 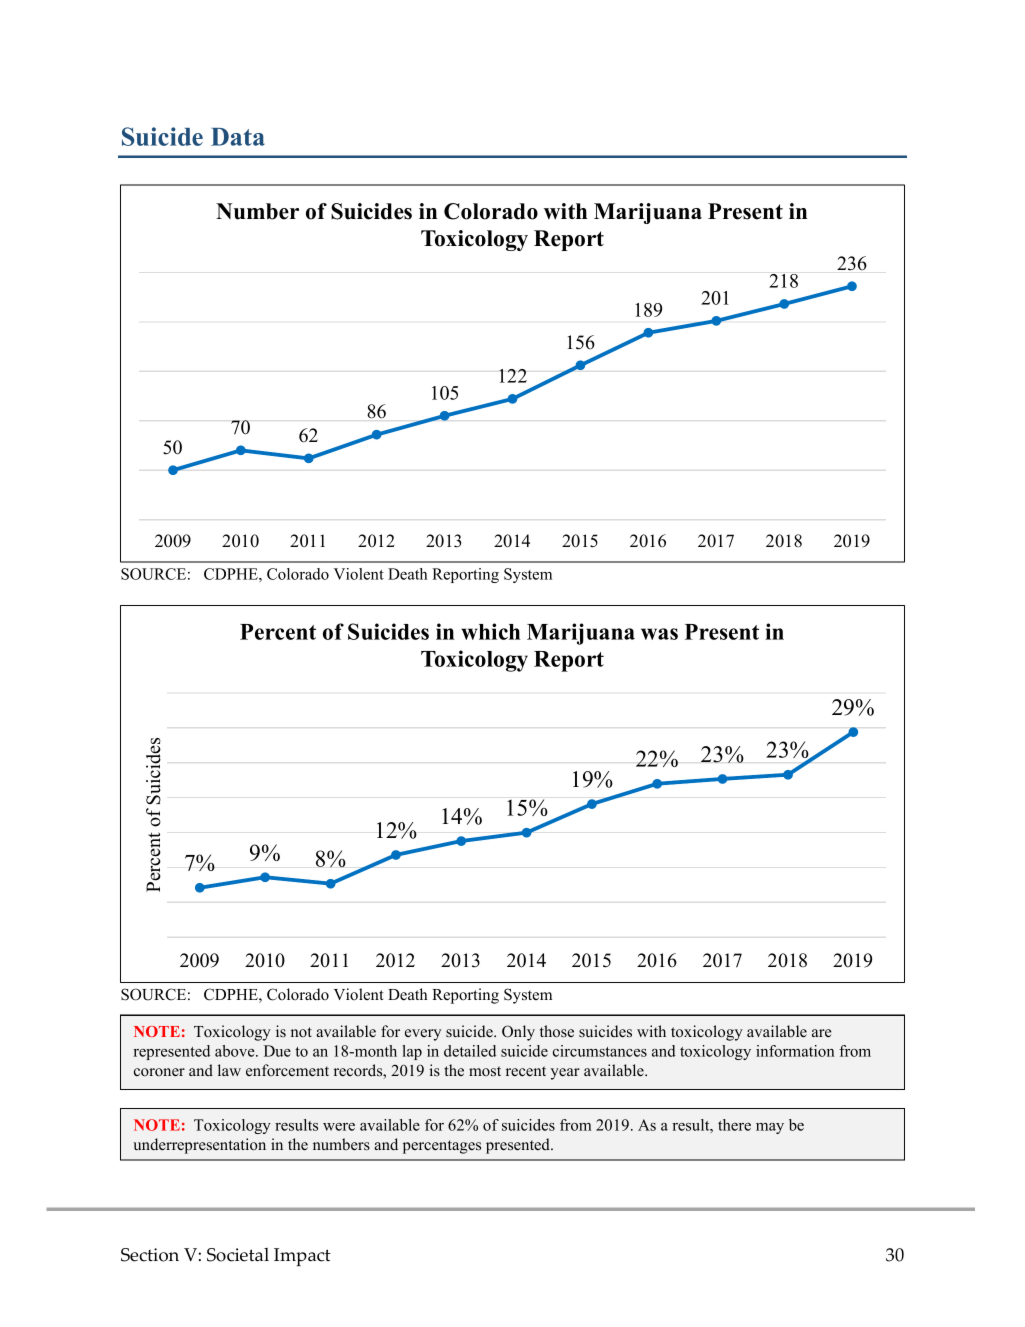 I want to click on are, so click(x=822, y=1033).
